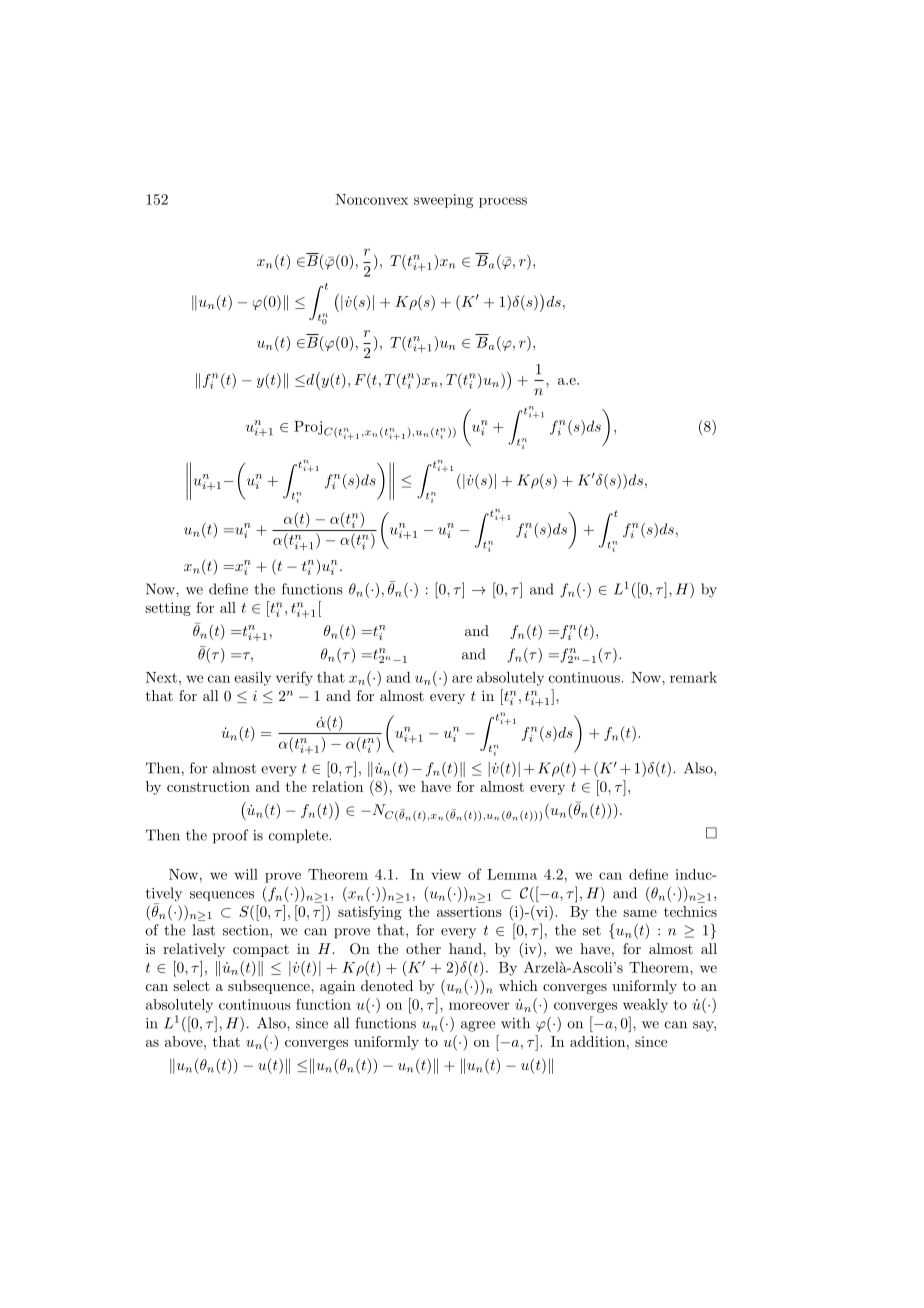 This image has width=924, height=1308. I want to click on sweeping, so click(443, 201).
